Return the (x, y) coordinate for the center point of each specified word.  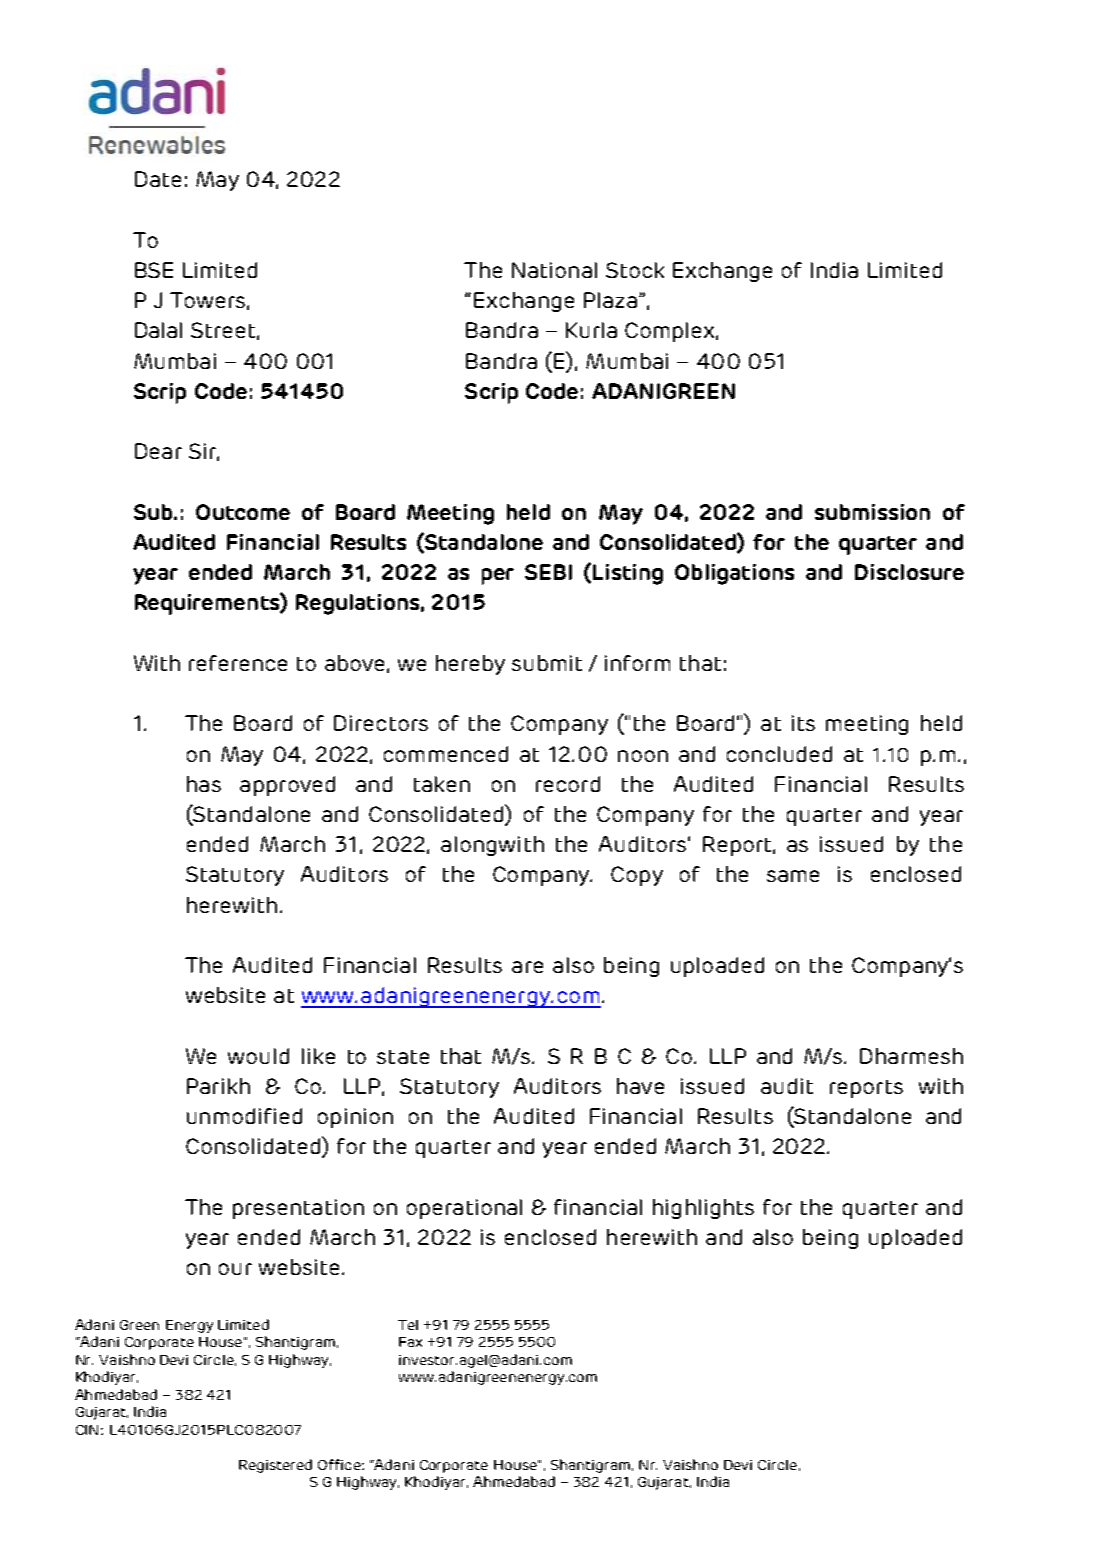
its (803, 723)
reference (238, 663)
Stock (635, 270)
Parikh (218, 1086)
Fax (410, 1342)
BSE (154, 270)
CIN (87, 1430)
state (403, 1057)
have (640, 1086)
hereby (470, 665)
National (554, 270)
